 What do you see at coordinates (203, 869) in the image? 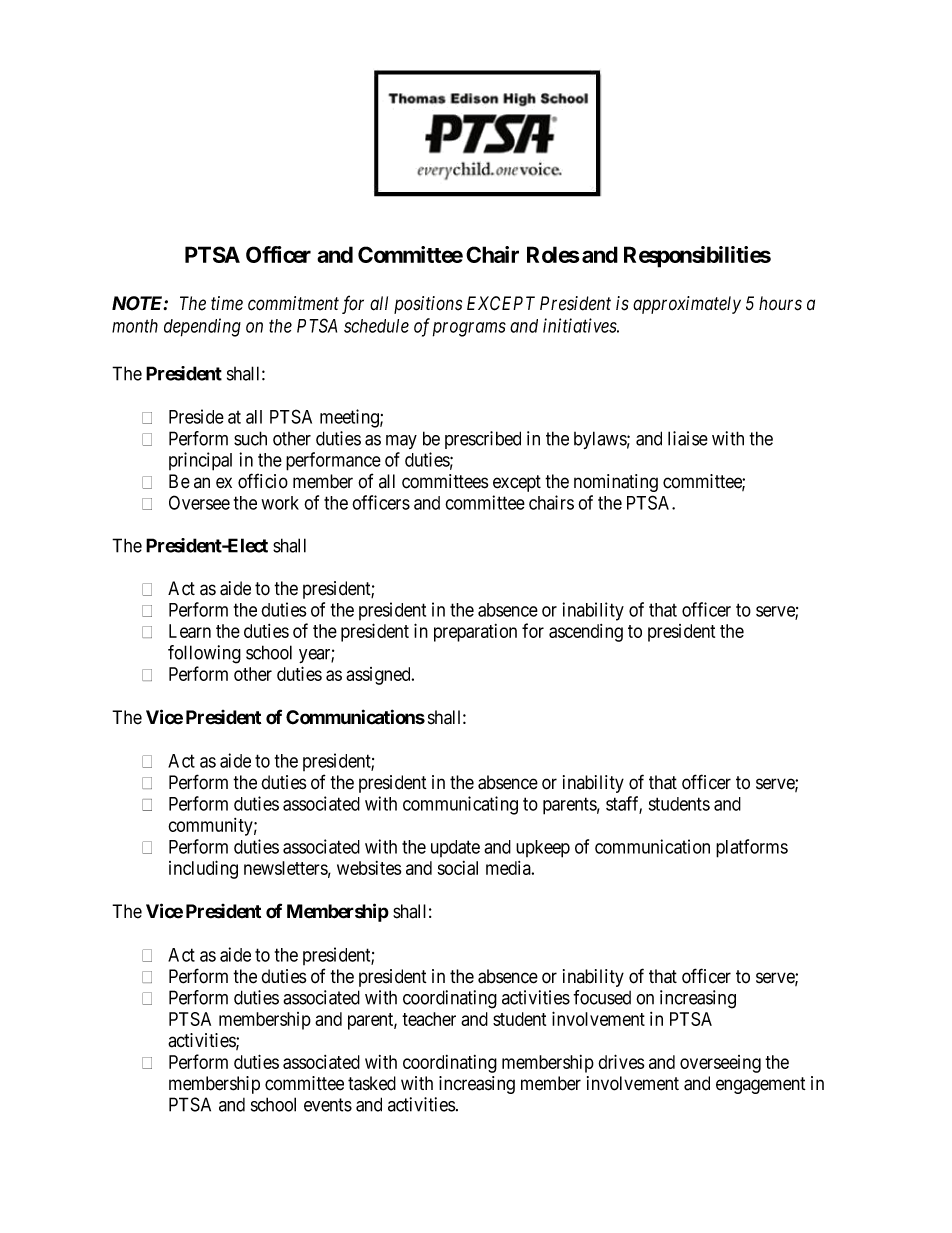
I see `including` at bounding box center [203, 869].
